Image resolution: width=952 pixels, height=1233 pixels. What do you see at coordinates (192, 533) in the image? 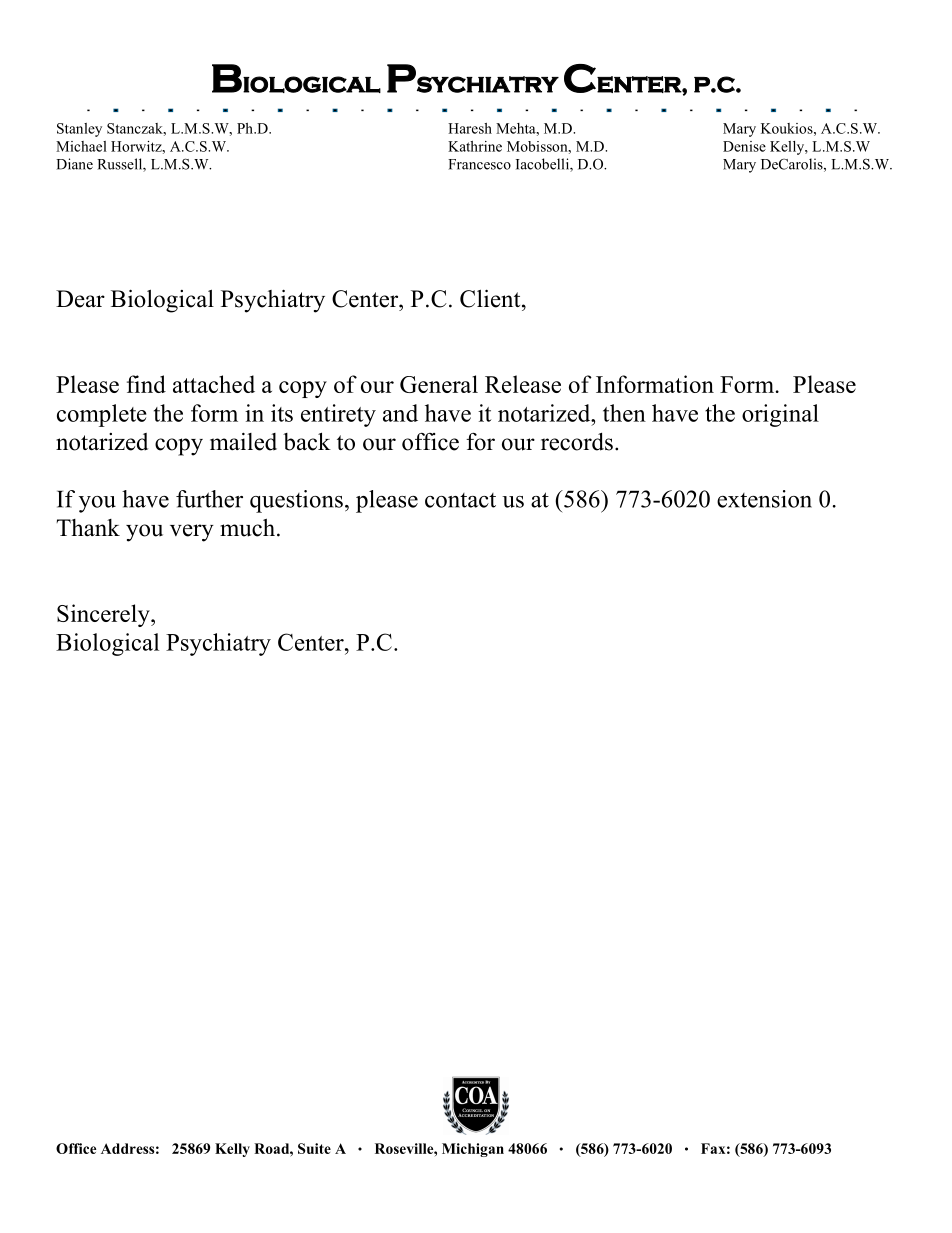
I see `very` at bounding box center [192, 533].
